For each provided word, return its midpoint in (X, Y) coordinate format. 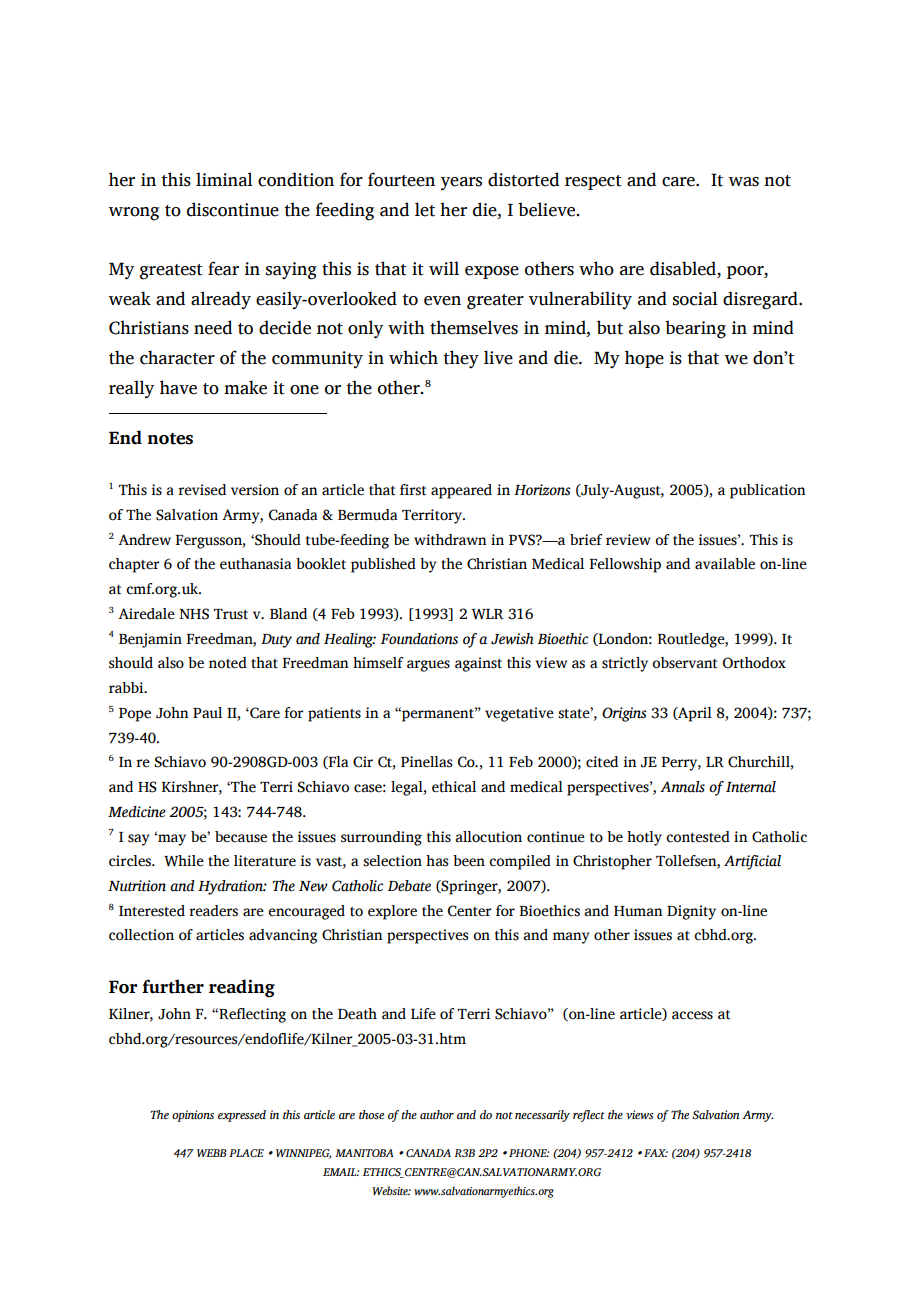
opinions (193, 1116)
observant (685, 663)
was (743, 182)
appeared (461, 491)
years (461, 184)
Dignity (691, 912)
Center (469, 911)
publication (768, 491)
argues (428, 666)
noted (228, 663)
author (437, 1114)
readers (213, 911)
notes (170, 439)
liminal (224, 179)
